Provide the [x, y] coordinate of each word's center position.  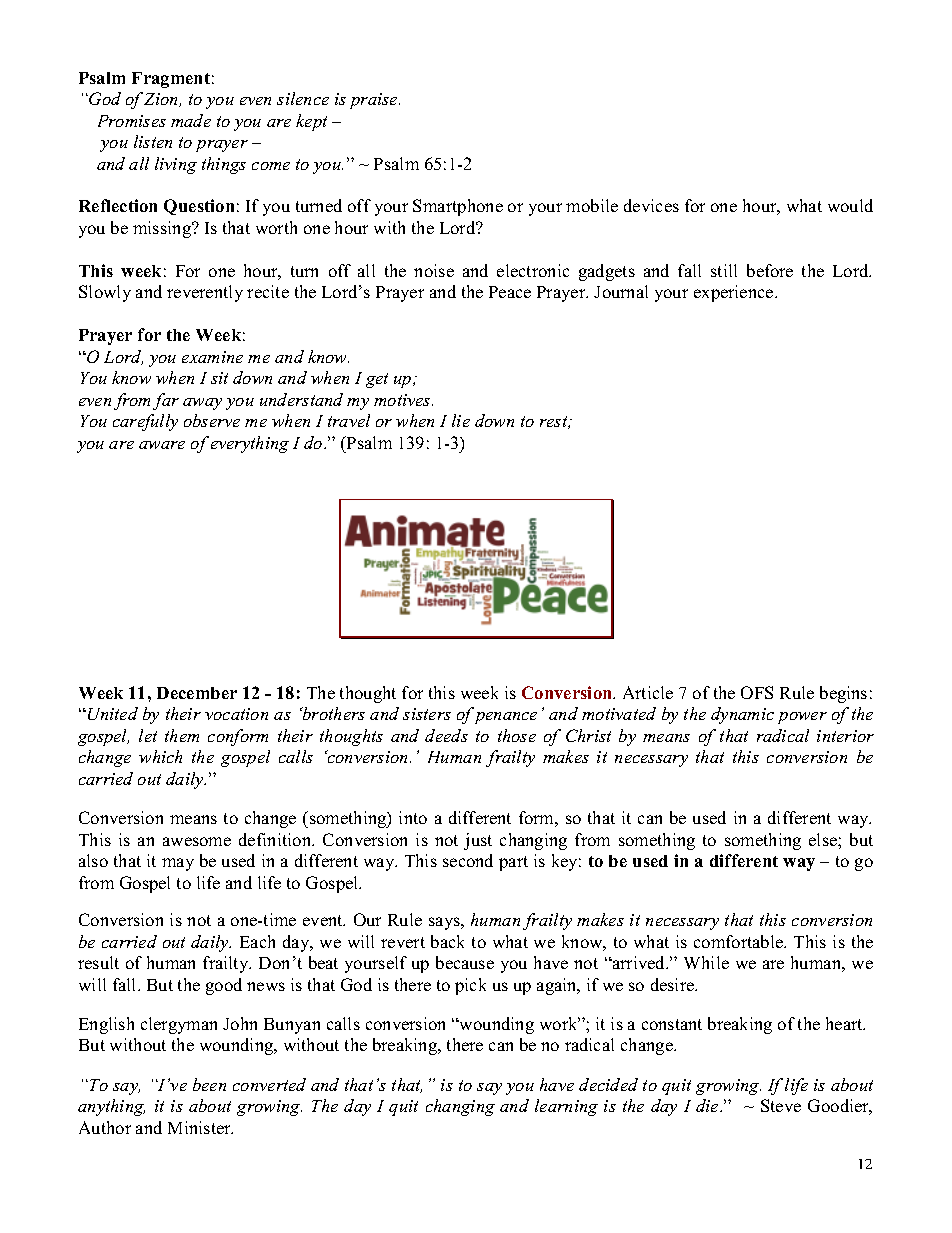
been [209, 1084]
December [197, 693]
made [191, 120]
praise [375, 101]
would [850, 205]
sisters [427, 714]
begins [843, 694]
